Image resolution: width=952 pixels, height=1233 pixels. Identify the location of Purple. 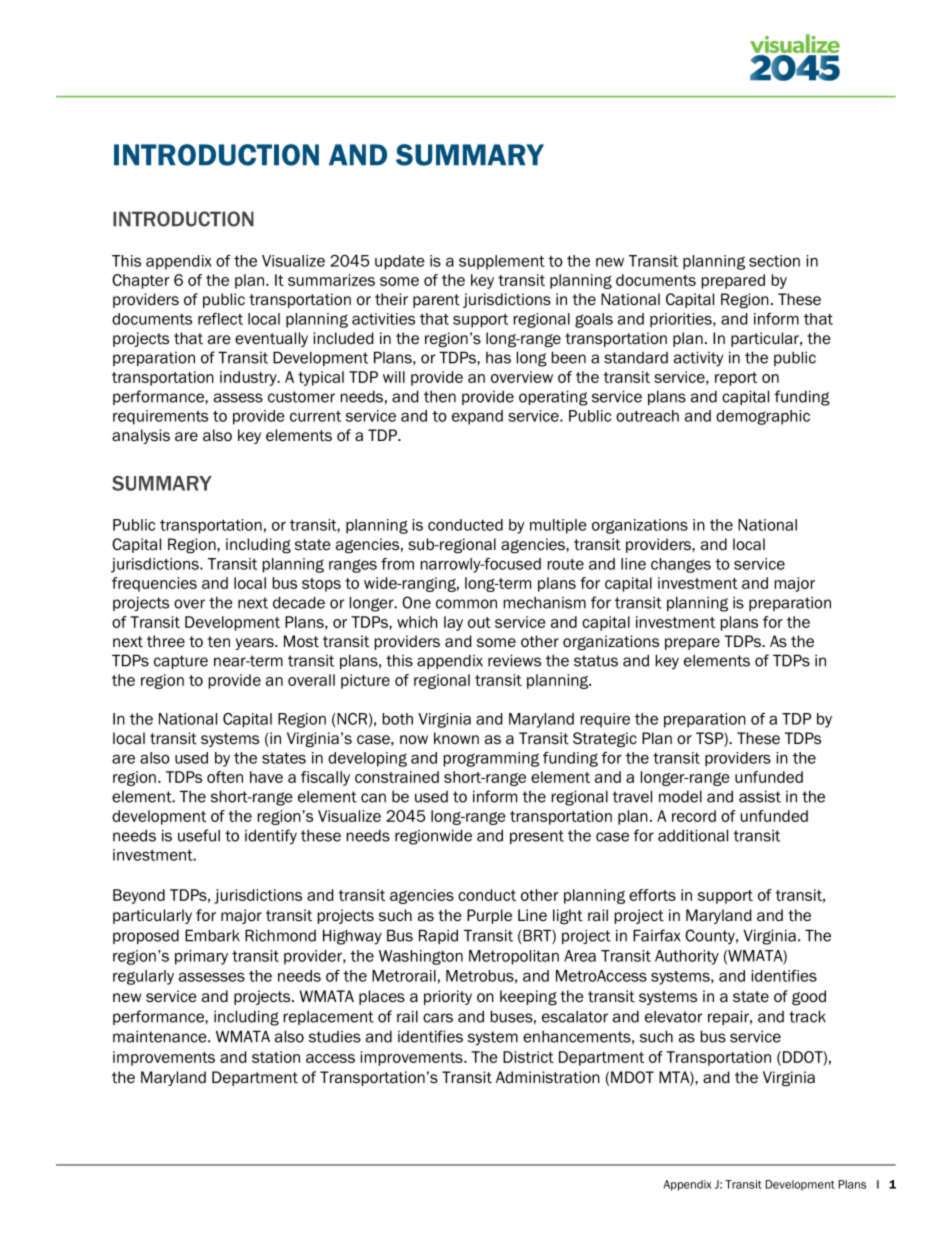
(489, 916).
